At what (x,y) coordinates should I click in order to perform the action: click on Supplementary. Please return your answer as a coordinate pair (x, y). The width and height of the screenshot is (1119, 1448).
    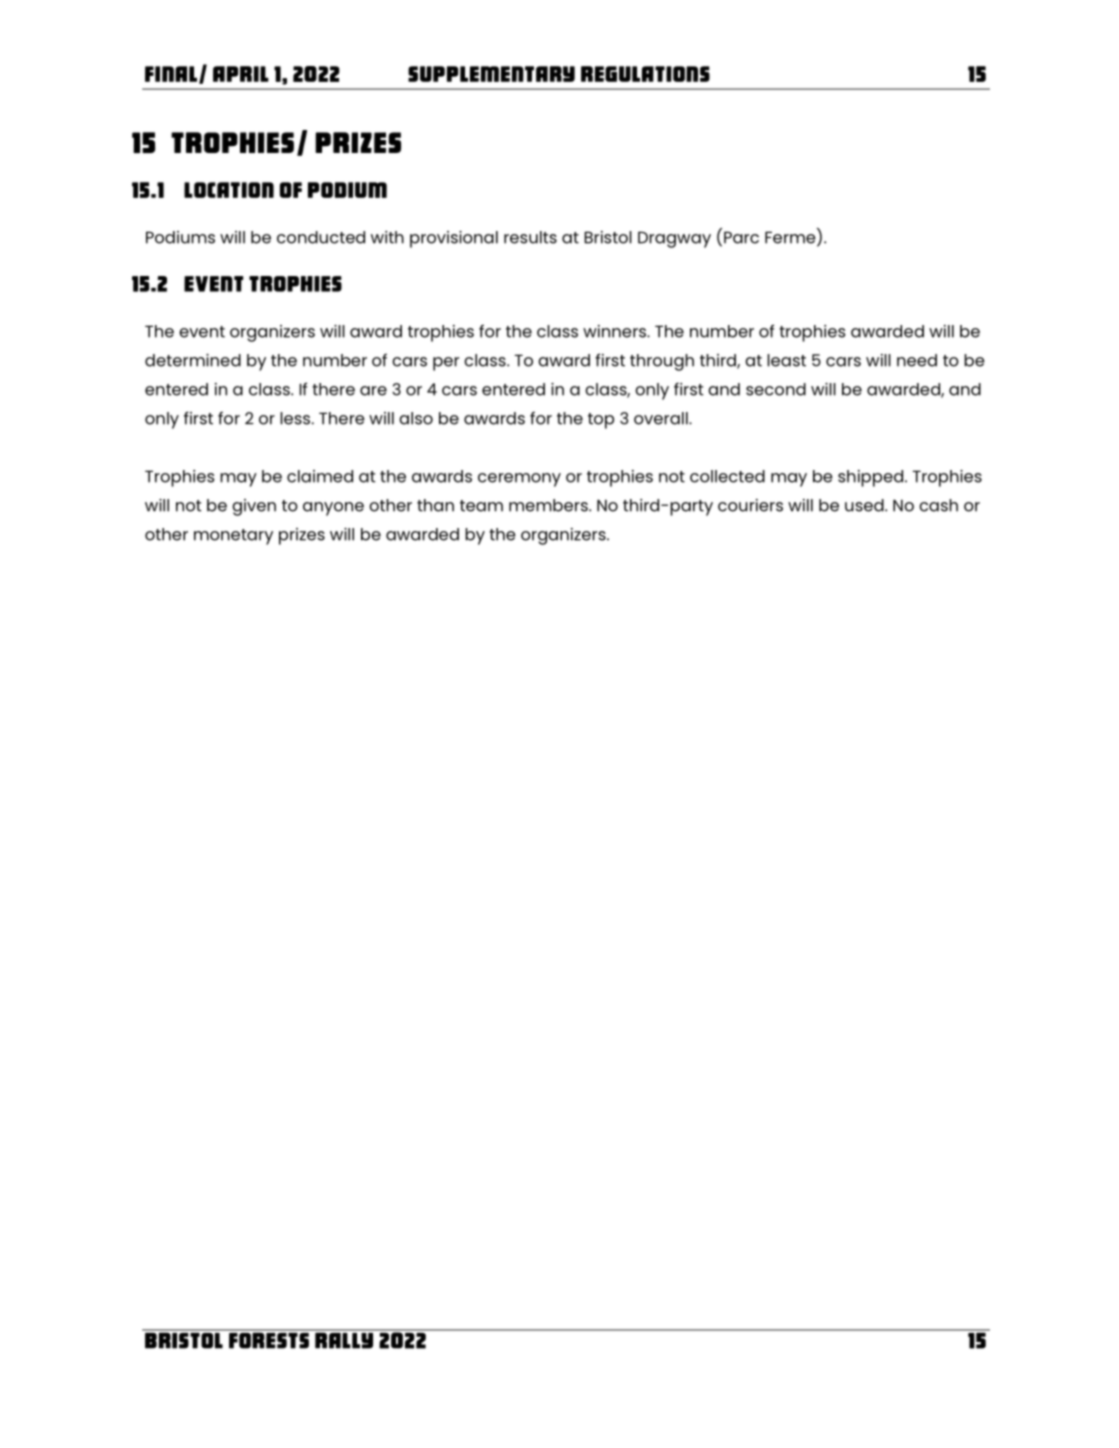
    Looking at the image, I should click on (491, 74).
